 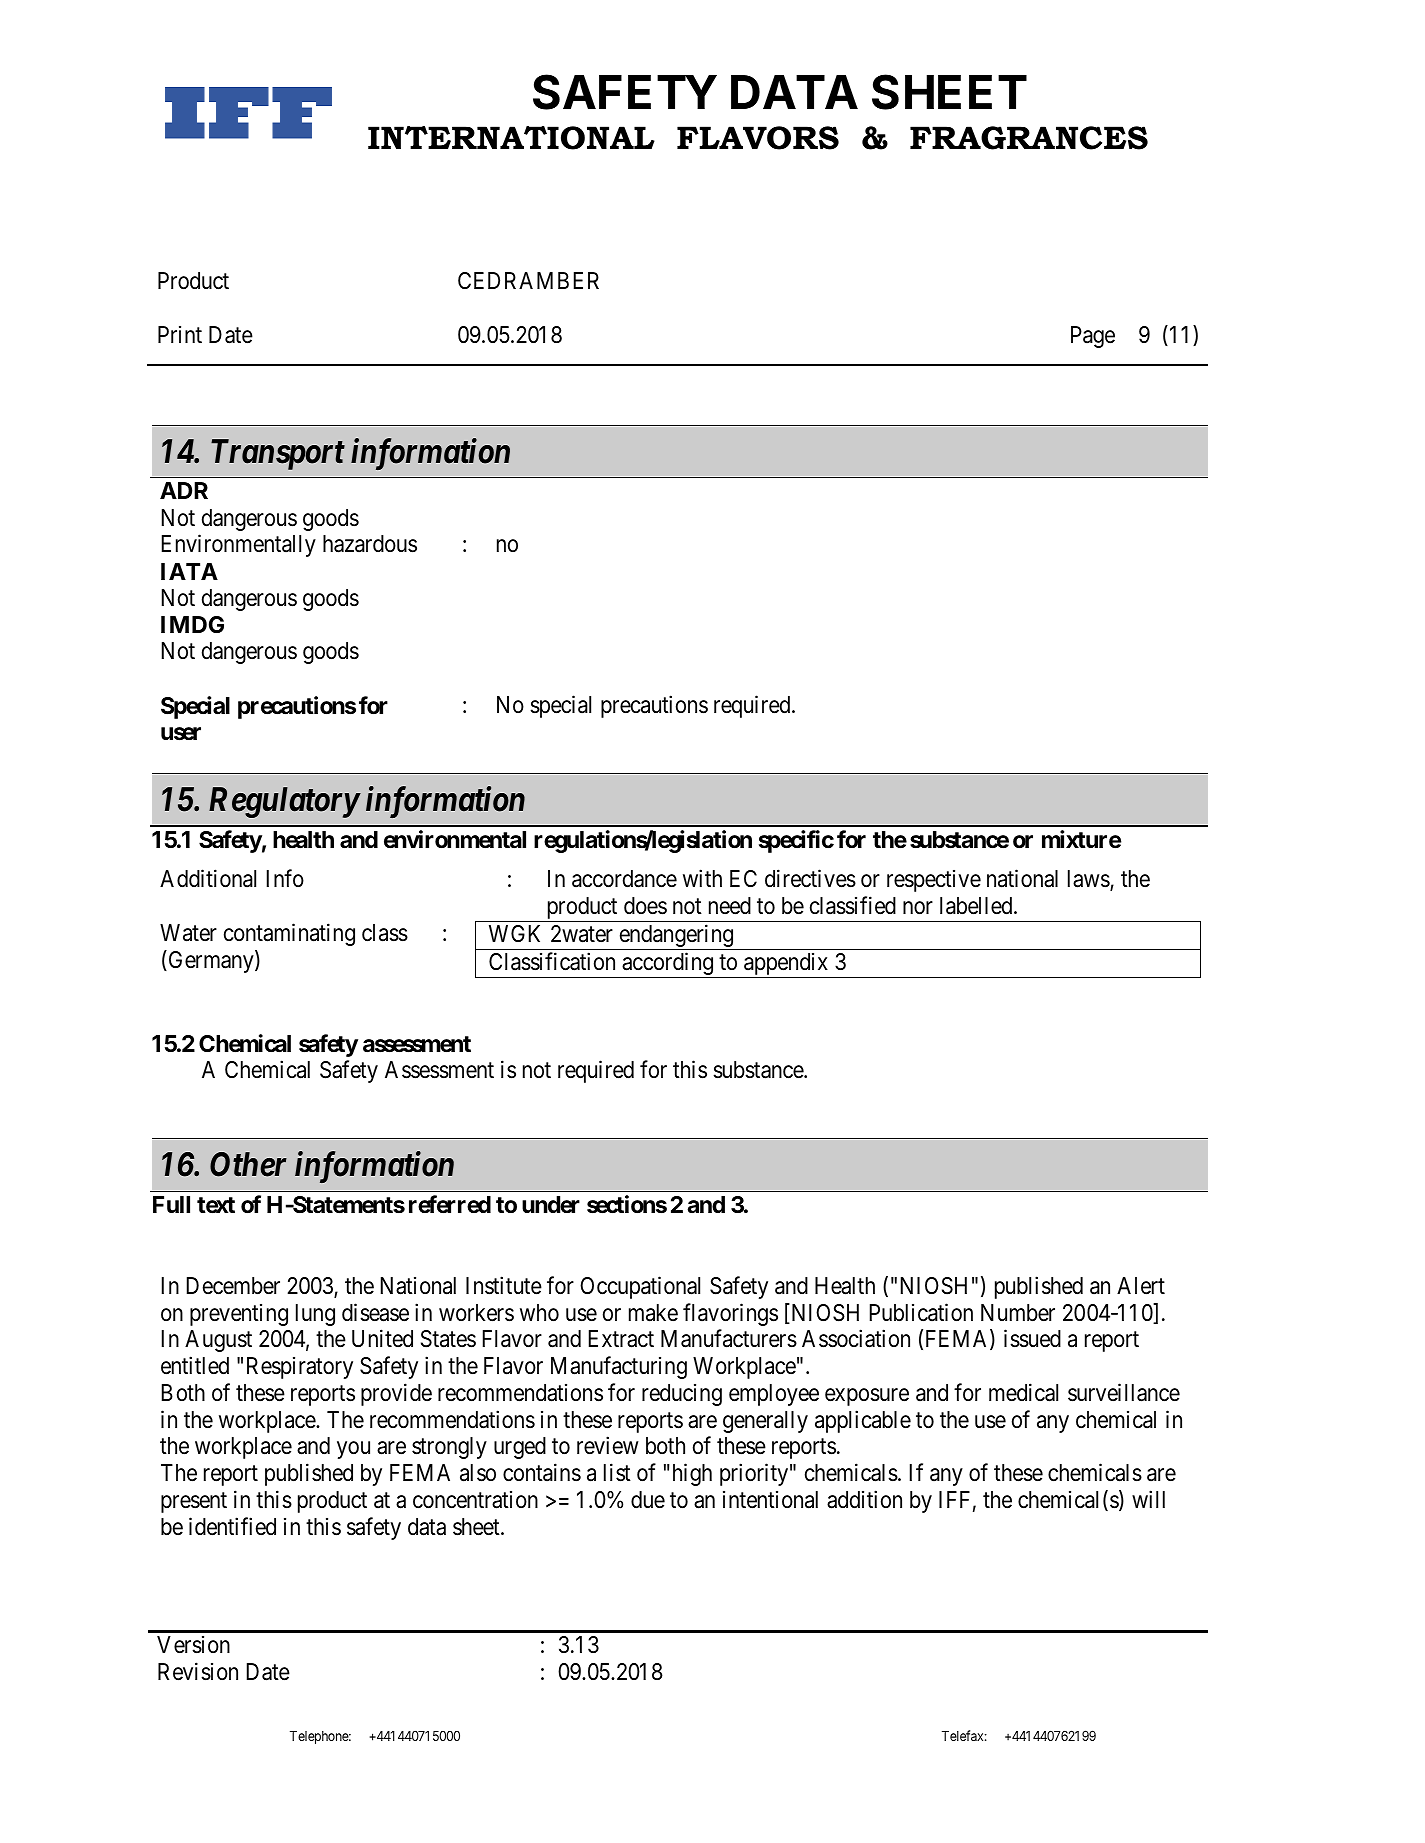 What do you see at coordinates (193, 1645) in the screenshot?
I see `Version` at bounding box center [193, 1645].
